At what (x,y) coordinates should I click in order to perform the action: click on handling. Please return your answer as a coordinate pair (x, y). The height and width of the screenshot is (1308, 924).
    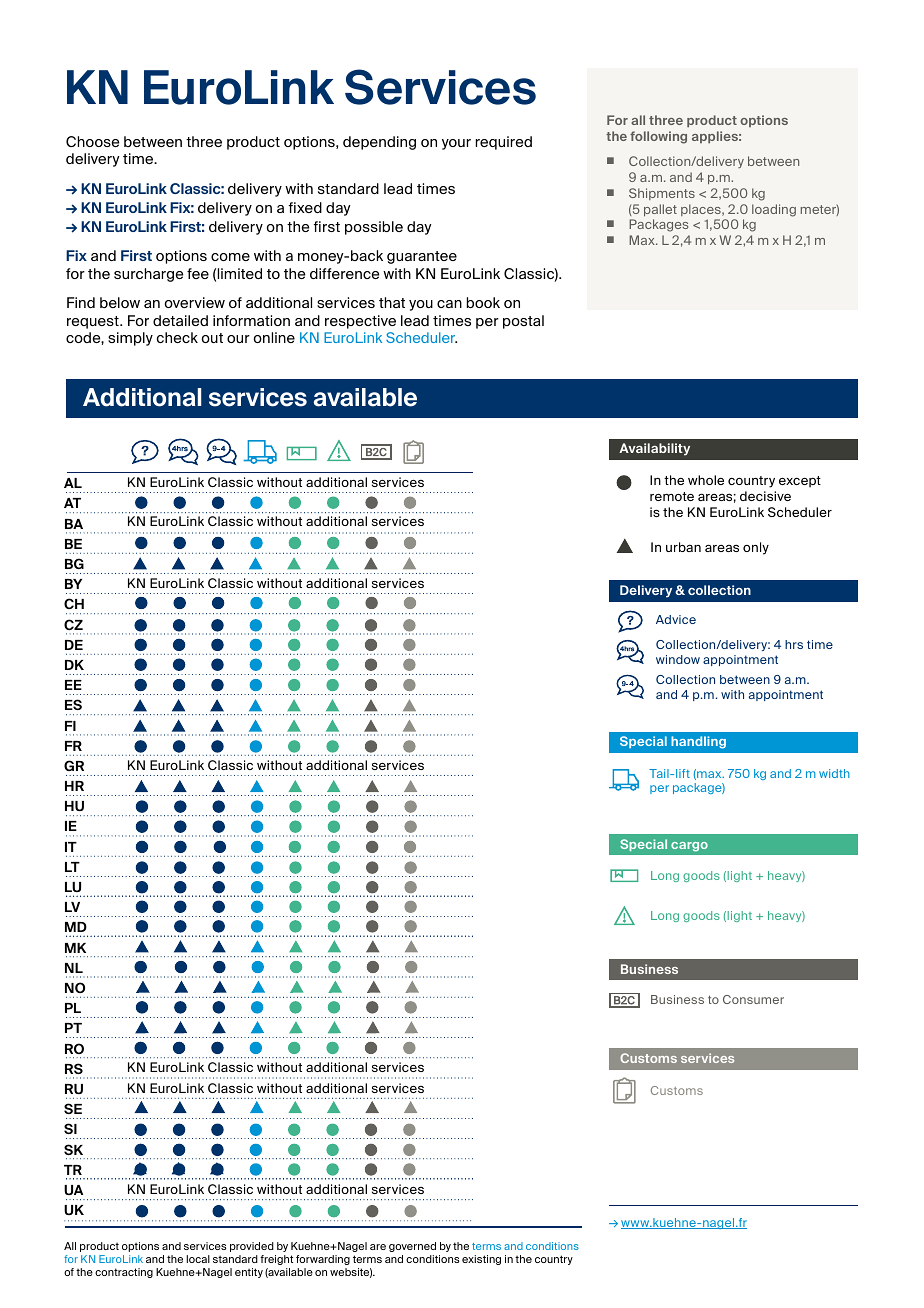
    Looking at the image, I should click on (698, 742).
